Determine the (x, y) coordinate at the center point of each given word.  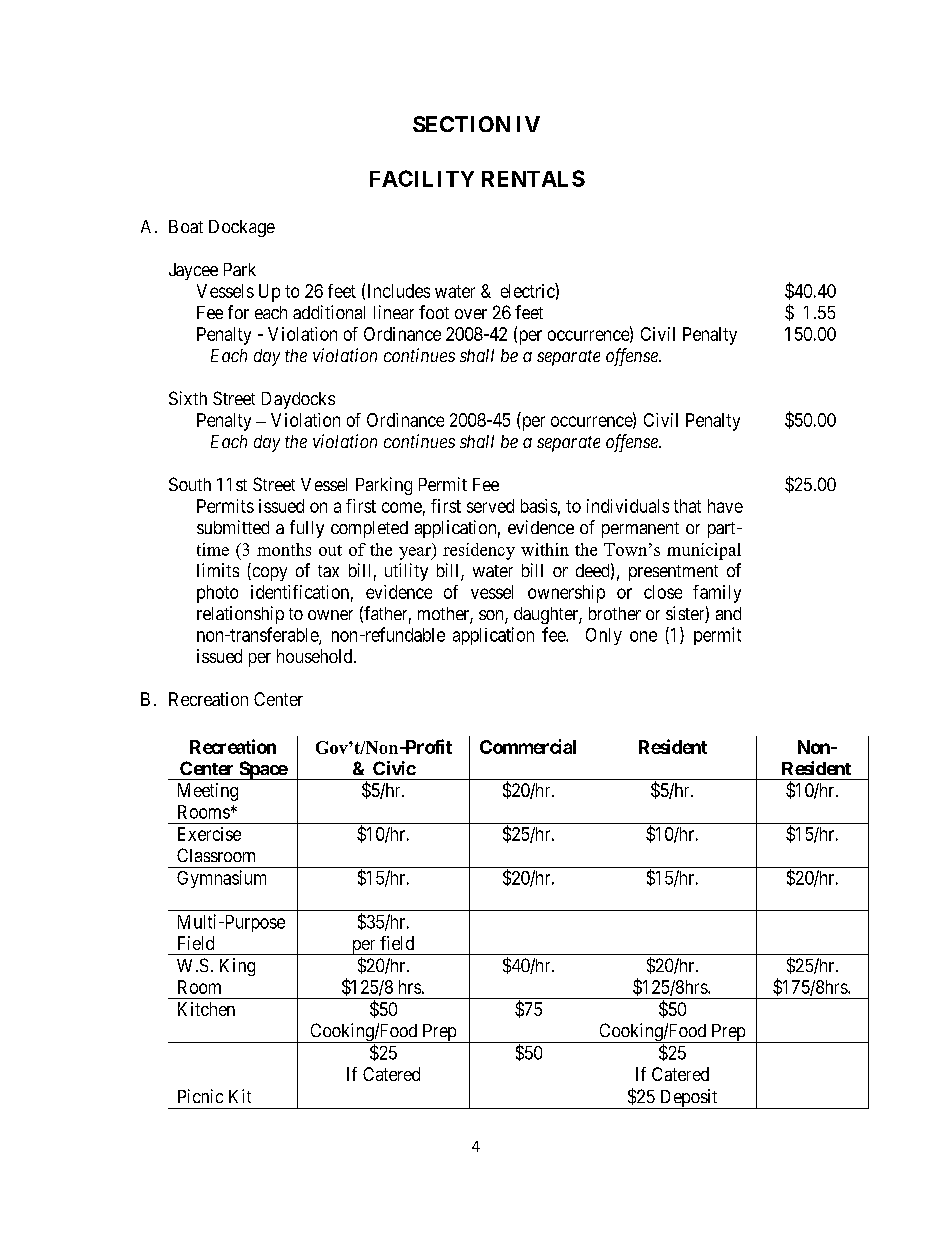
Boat (186, 226)
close (663, 592)
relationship (240, 615)
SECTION (461, 124)
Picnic (200, 1096)
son (492, 616)
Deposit (688, 1099)
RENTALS (533, 178)
